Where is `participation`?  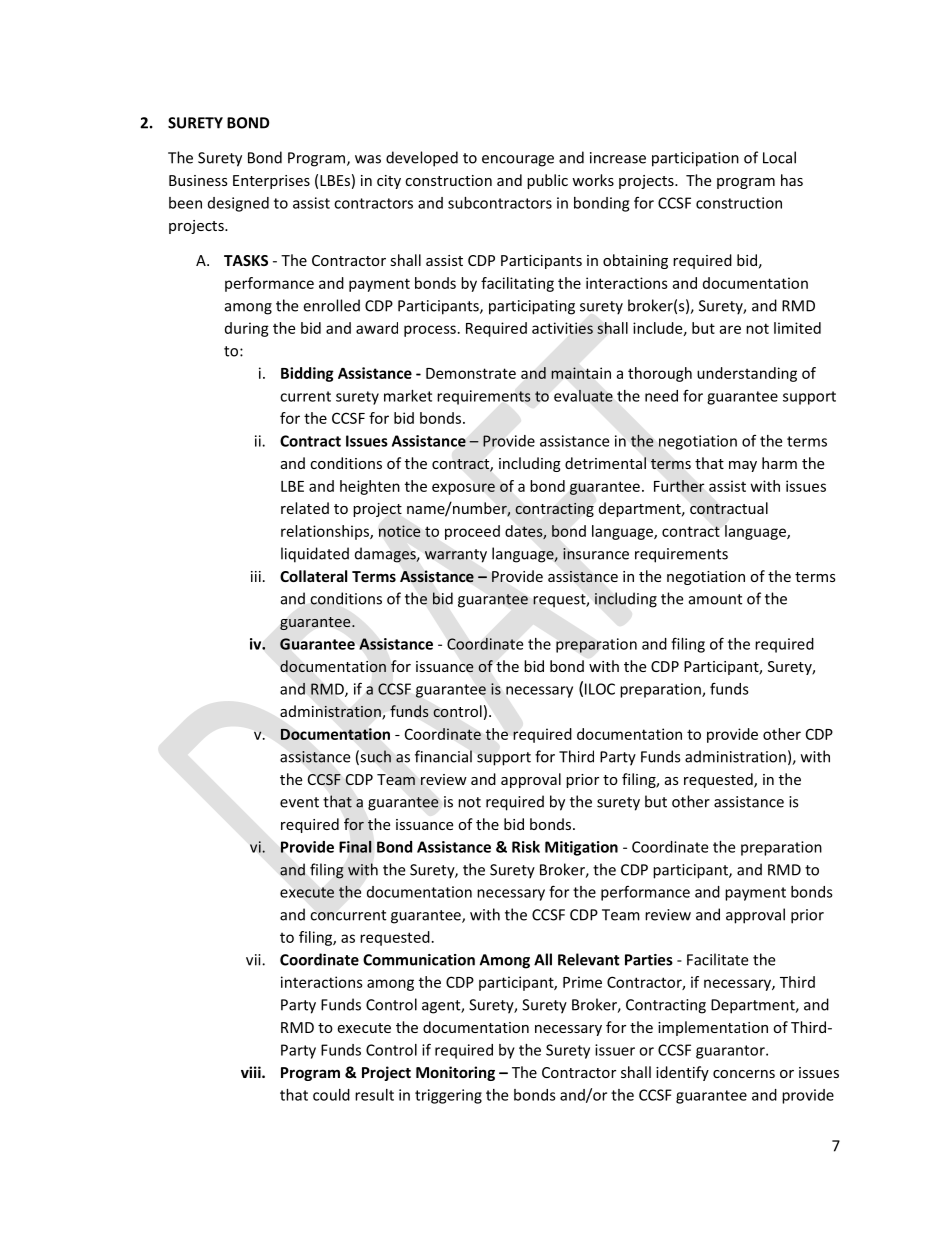
participation is located at coordinates (695, 159).
